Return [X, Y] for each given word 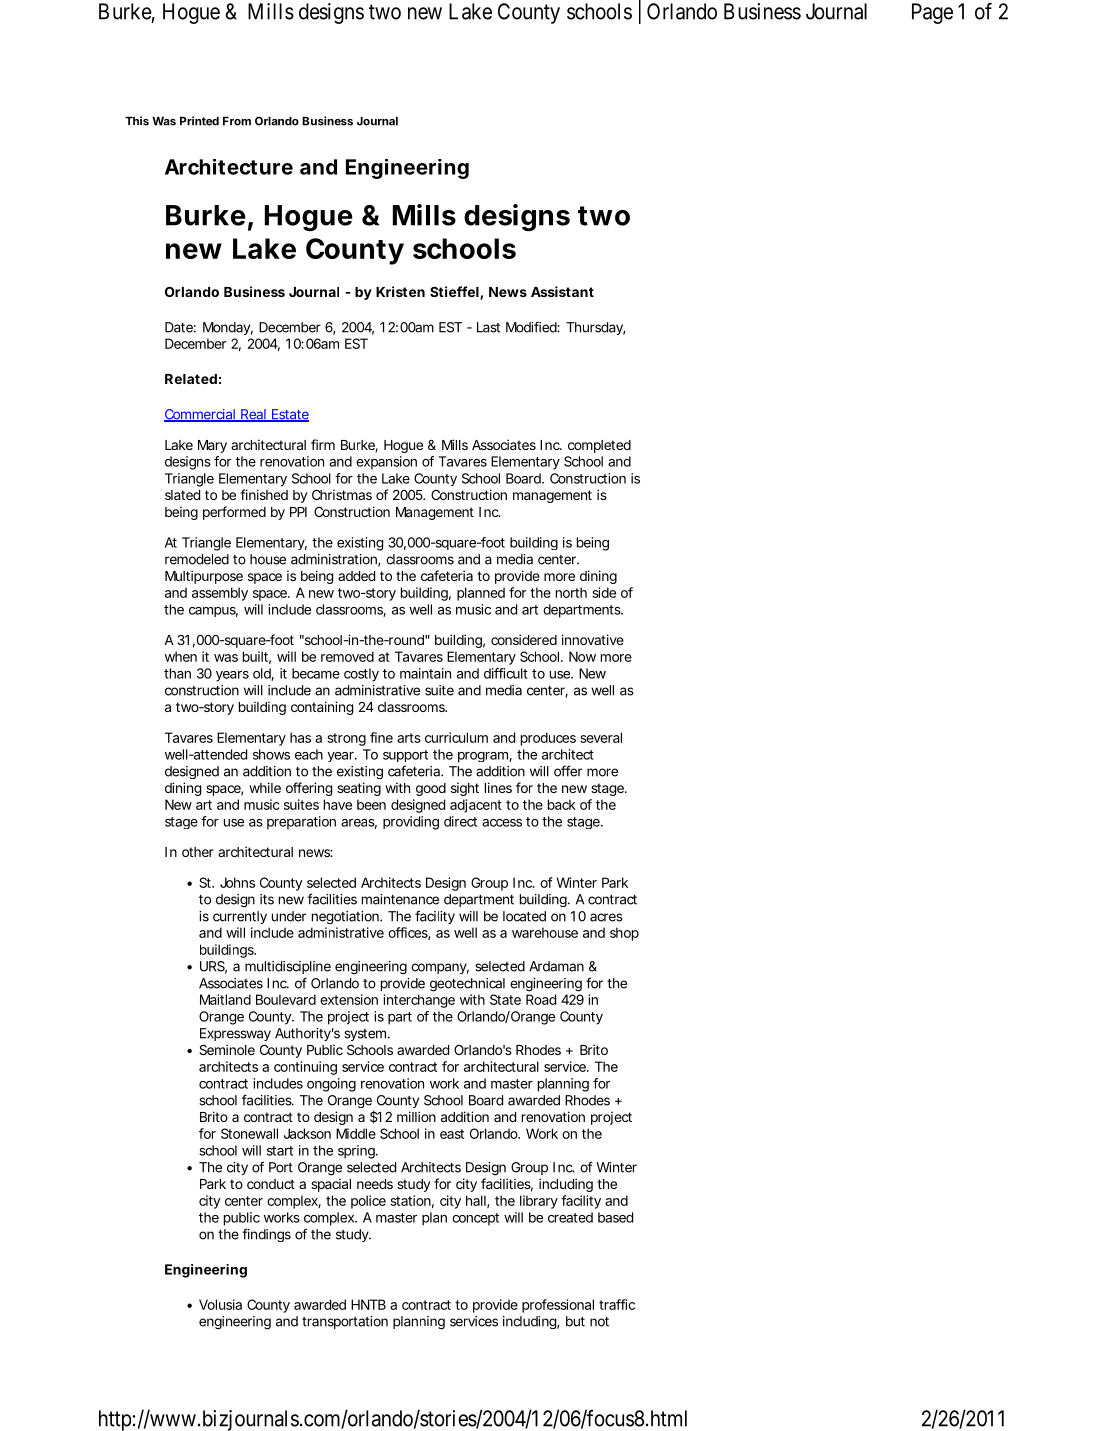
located [524, 916]
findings [266, 1235]
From [237, 121]
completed [599, 446]
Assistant [562, 291]
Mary [212, 446]
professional [558, 1306]
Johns [237, 882]
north [571, 592]
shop [624, 934]
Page [932, 13]
